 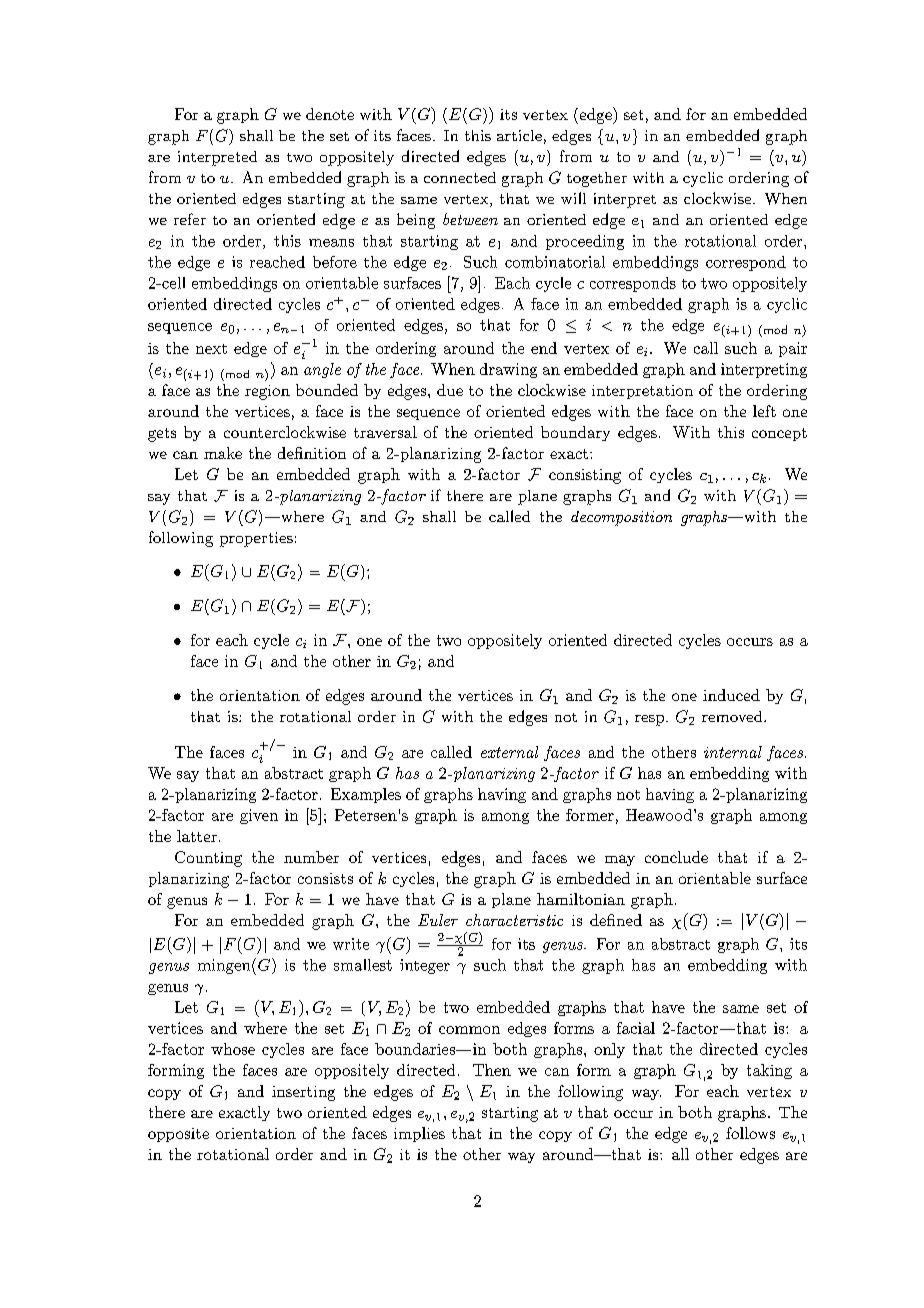 I want to click on Then, so click(x=492, y=1070).
